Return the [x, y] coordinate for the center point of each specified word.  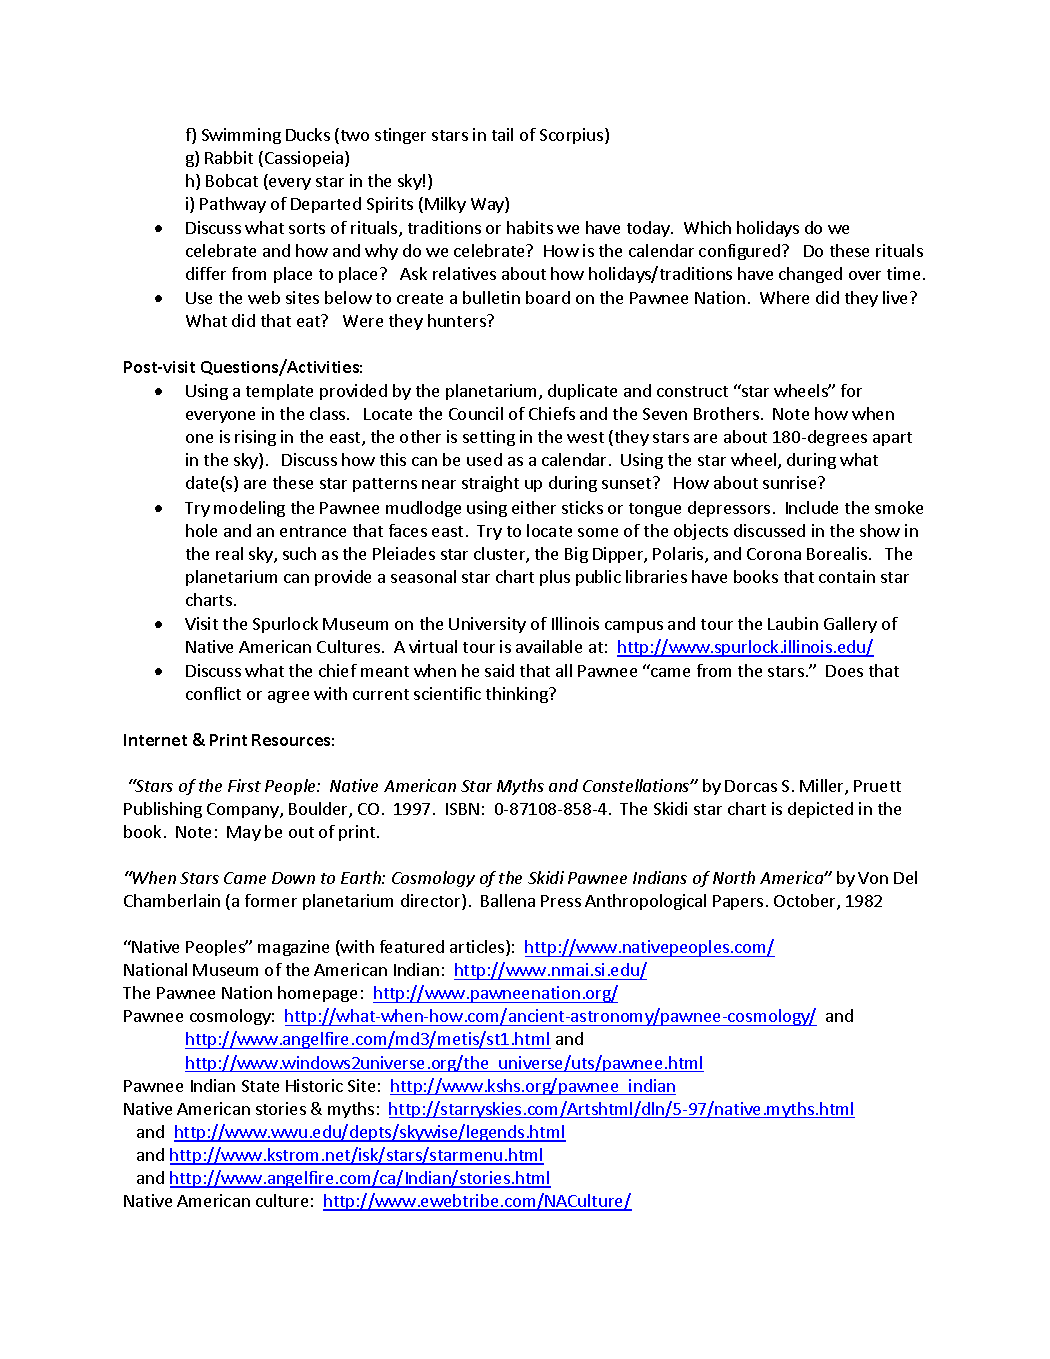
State [260, 1086]
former [271, 900]
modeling [249, 509]
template [279, 392]
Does [844, 671]
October [806, 902]
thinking [518, 695]
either [534, 507]
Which [707, 227]
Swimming [241, 136]
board [548, 297]
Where [784, 297]
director [432, 902]
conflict [213, 693]
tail [502, 134]
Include [812, 507]
